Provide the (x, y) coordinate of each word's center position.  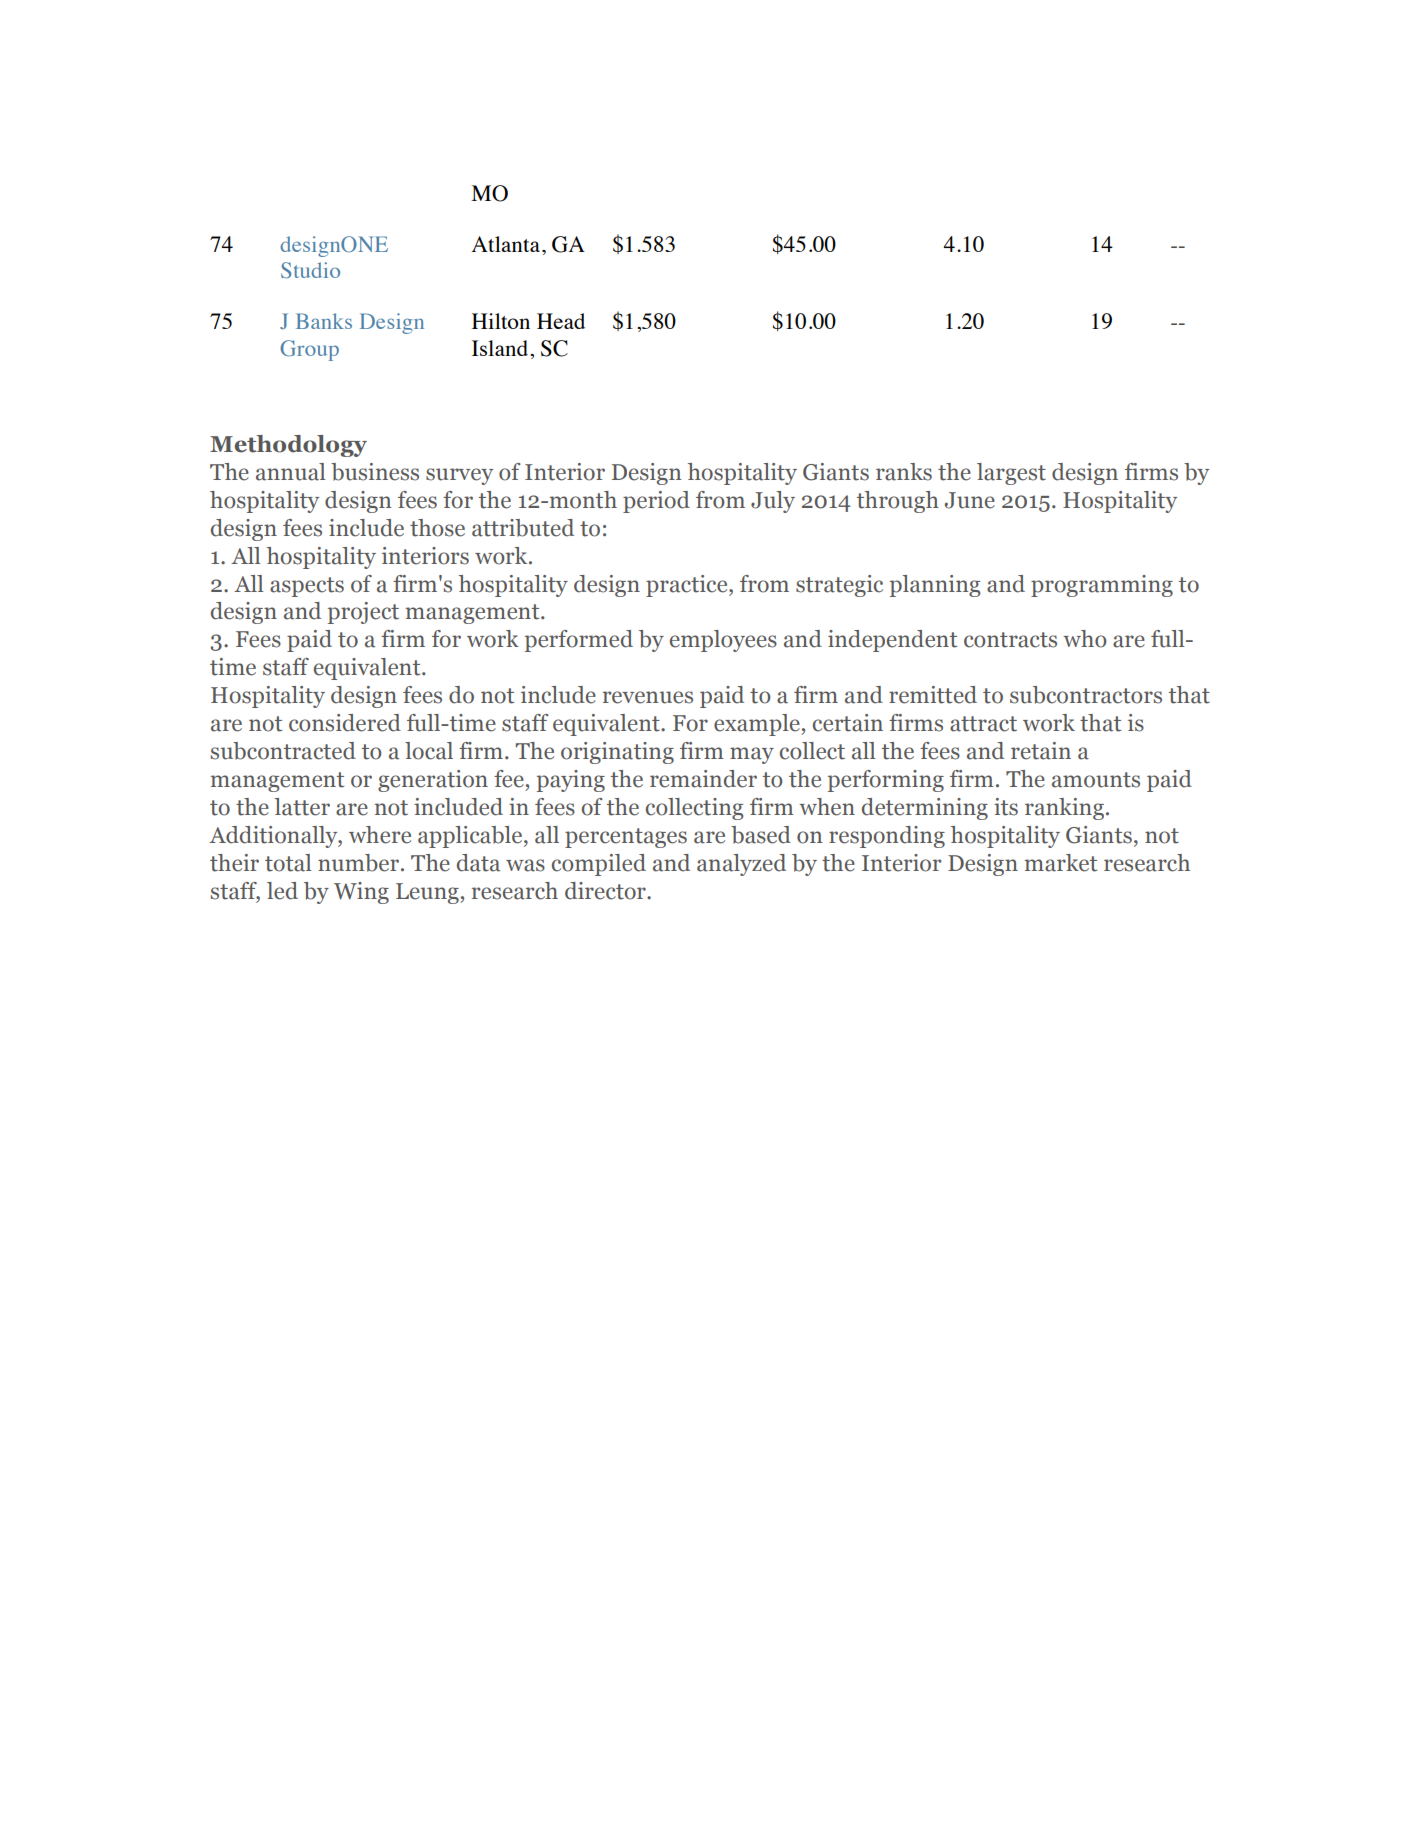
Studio (310, 270)
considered (345, 723)
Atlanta (506, 244)
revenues (648, 697)
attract (983, 724)
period (656, 502)
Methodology (288, 446)
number (360, 863)
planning (935, 586)
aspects (307, 587)
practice (688, 586)
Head (561, 321)
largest (1011, 474)
